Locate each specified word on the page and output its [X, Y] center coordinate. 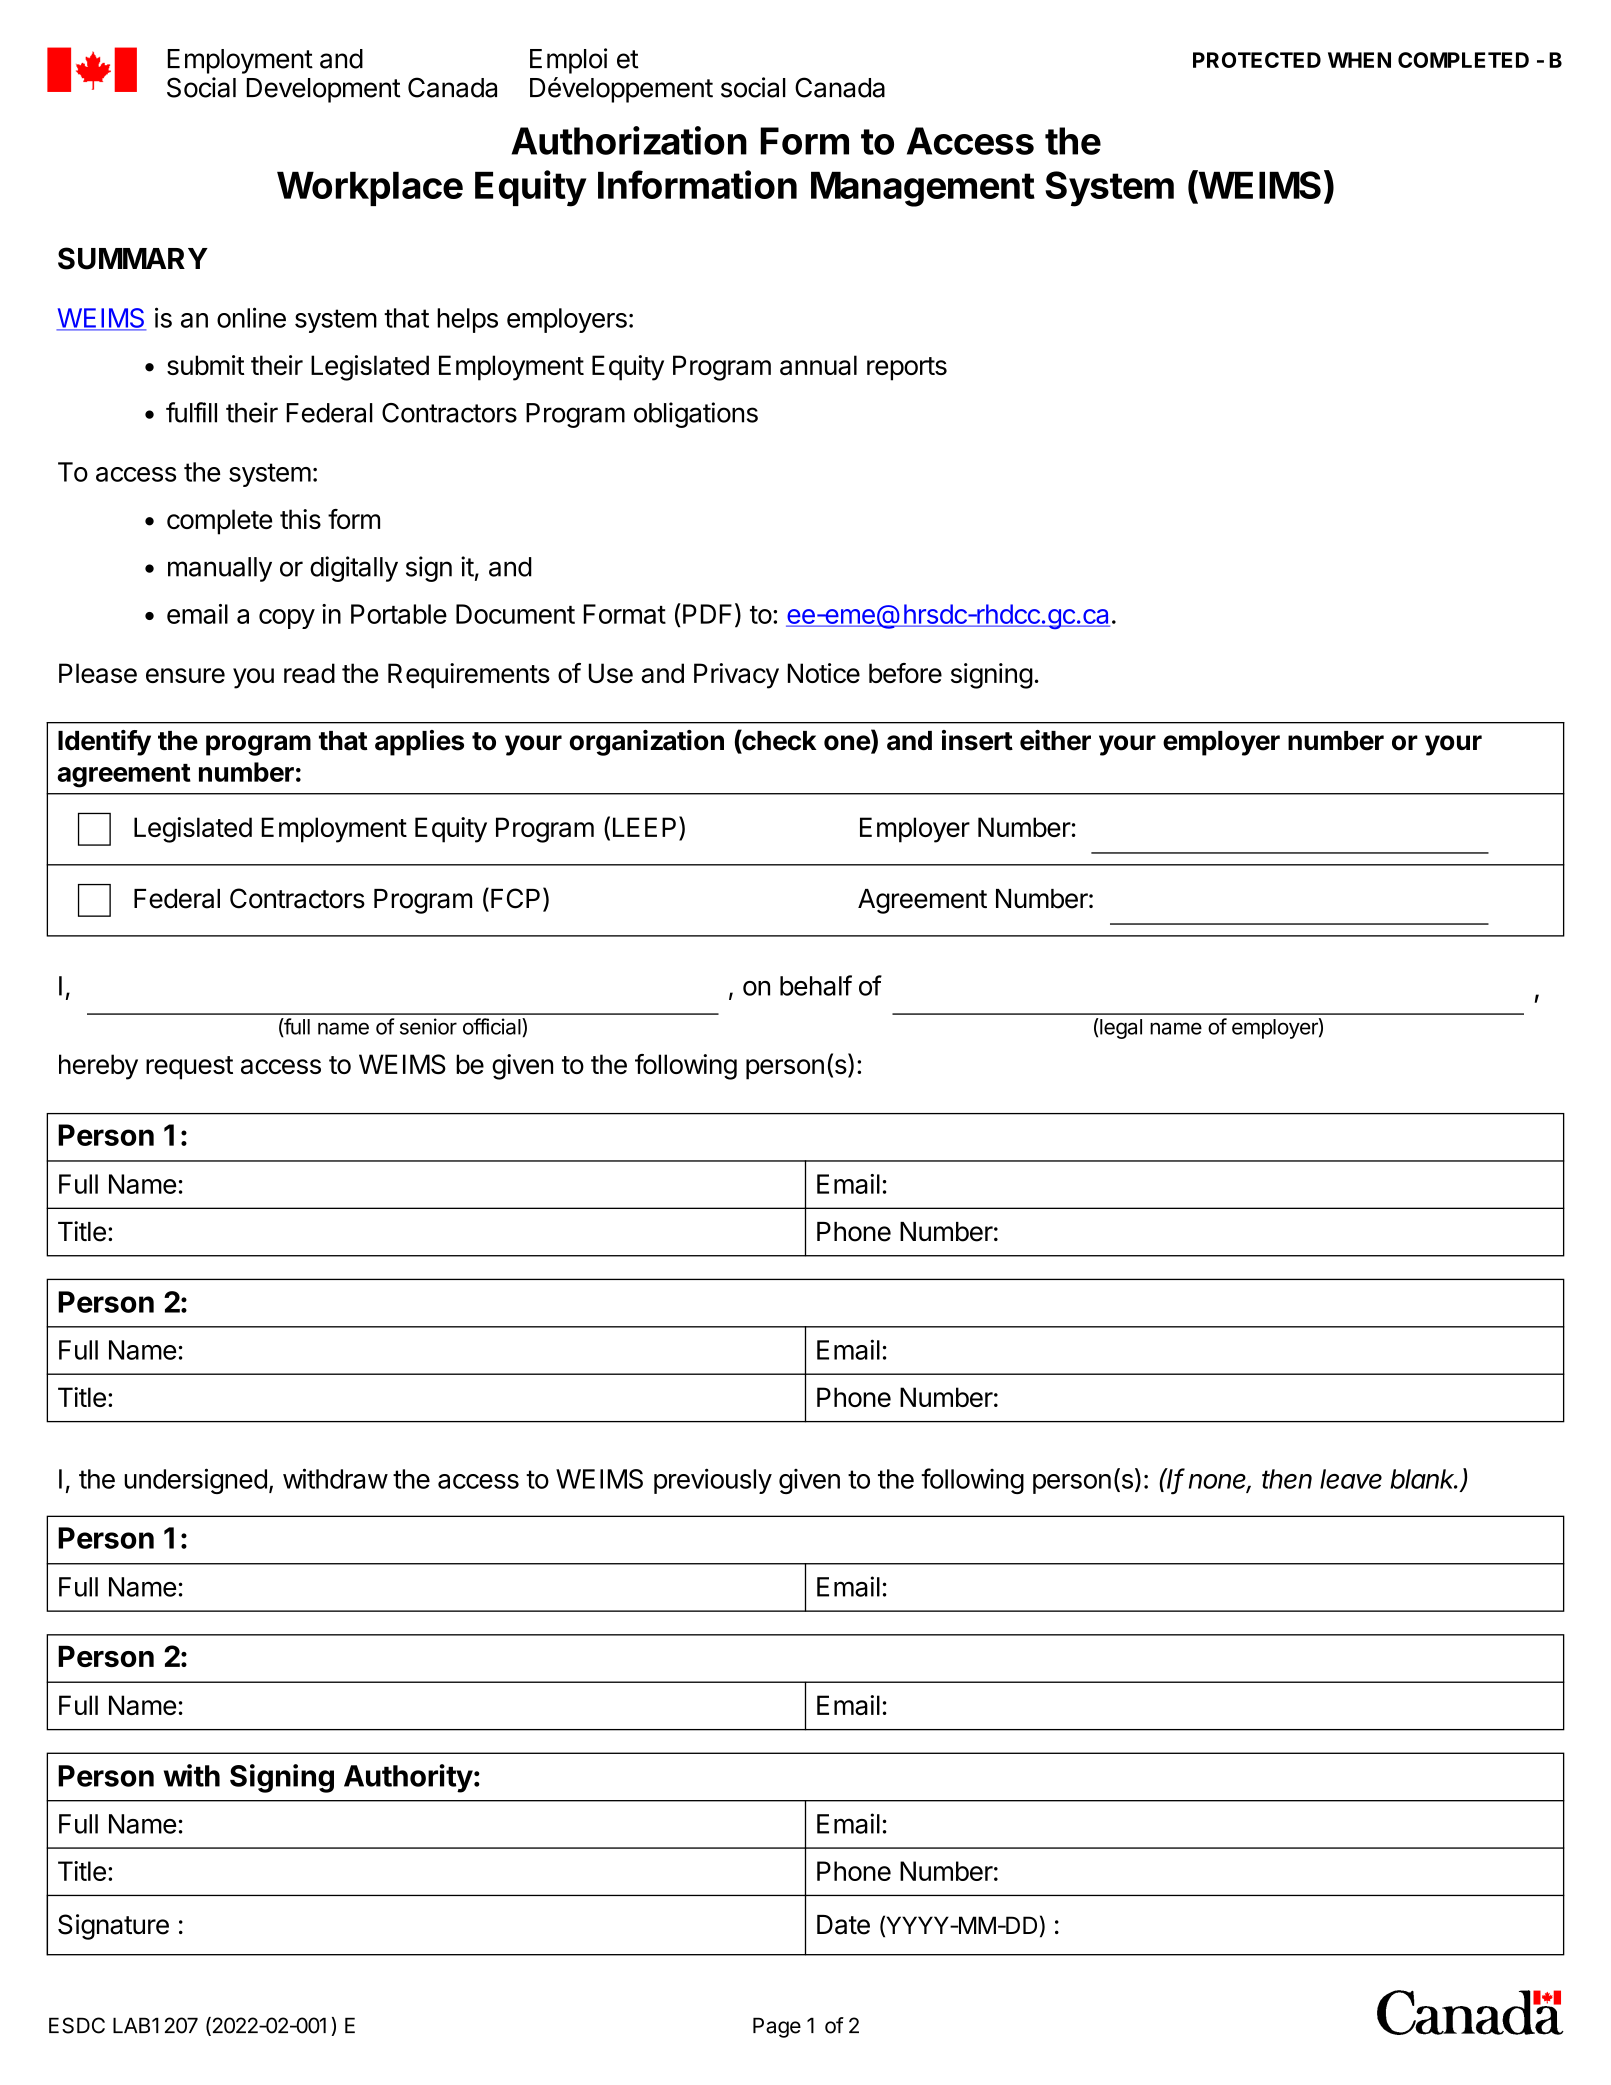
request [189, 1068]
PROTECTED [1257, 60]
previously [713, 1481]
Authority [408, 1778]
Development [324, 90]
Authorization [629, 140]
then [1287, 1479]
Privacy [736, 676]
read [309, 673]
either [1055, 740]
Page [777, 2027]
